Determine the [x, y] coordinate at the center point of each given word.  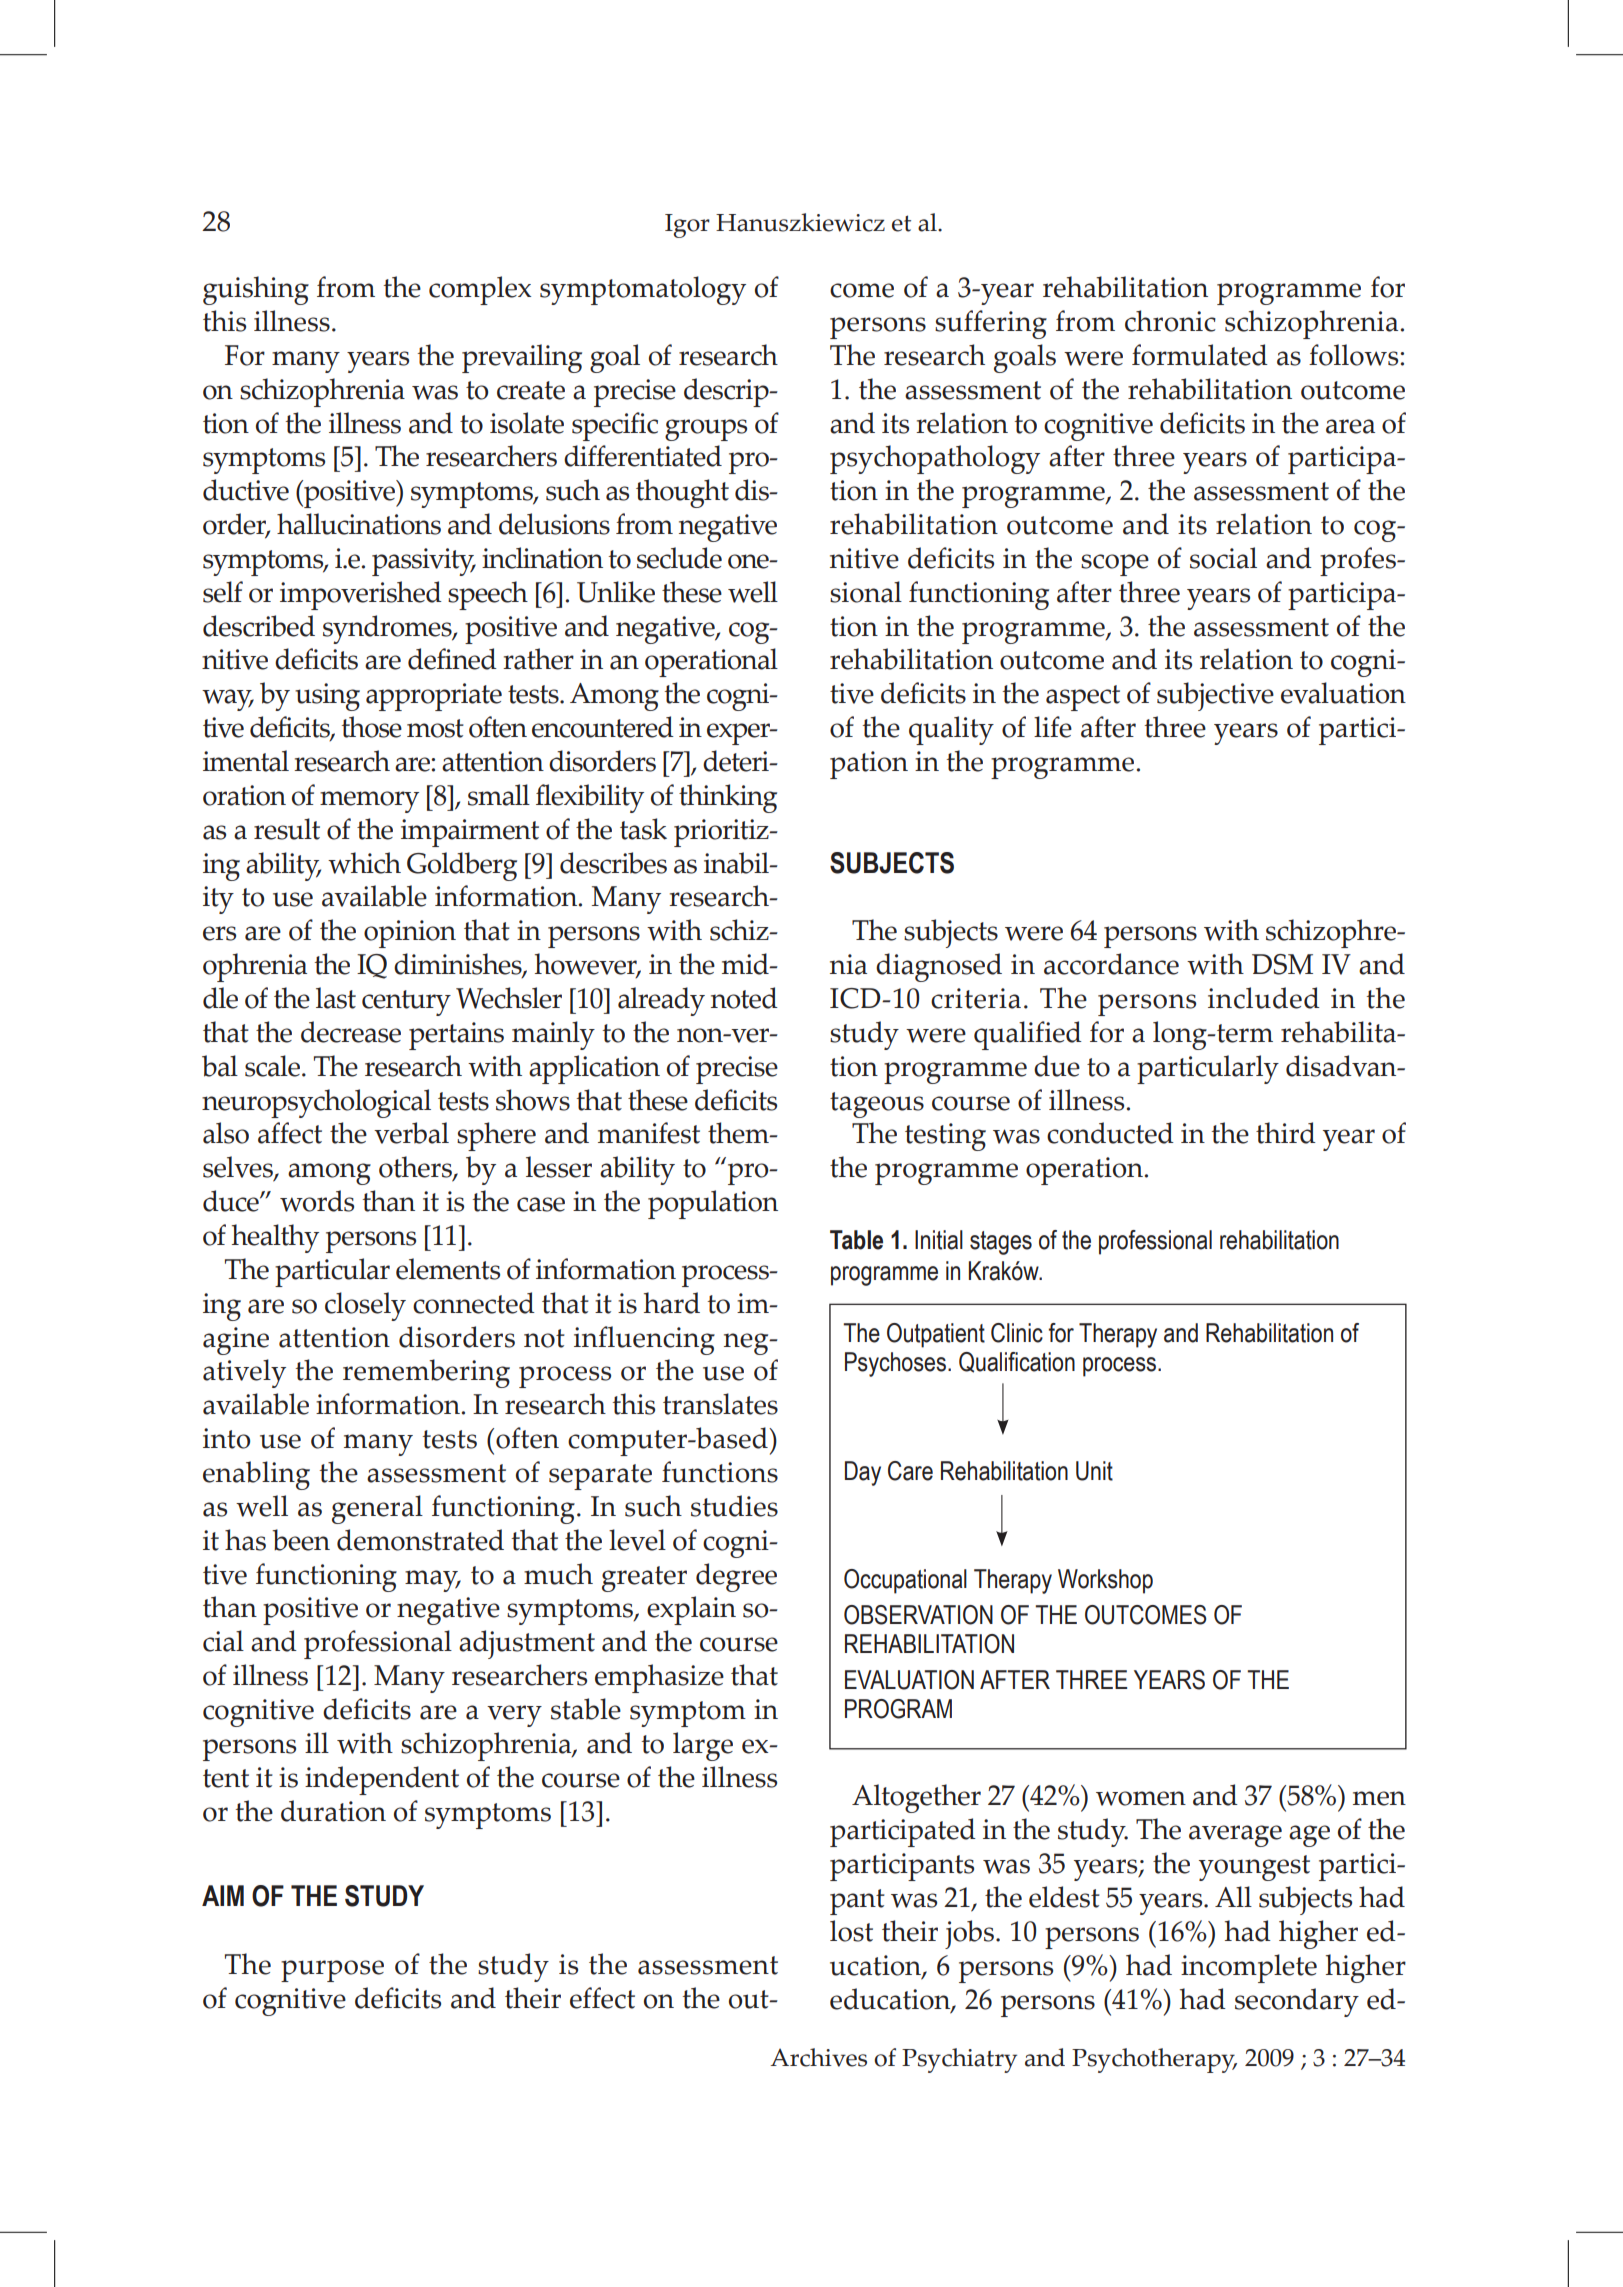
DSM [1282, 964]
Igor [687, 226]
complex [480, 290]
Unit [1094, 1471]
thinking [728, 798]
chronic [1170, 321]
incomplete [1249, 1968]
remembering [426, 1373]
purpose [332, 1971]
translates [720, 1404]
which [364, 863]
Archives [818, 2057]
